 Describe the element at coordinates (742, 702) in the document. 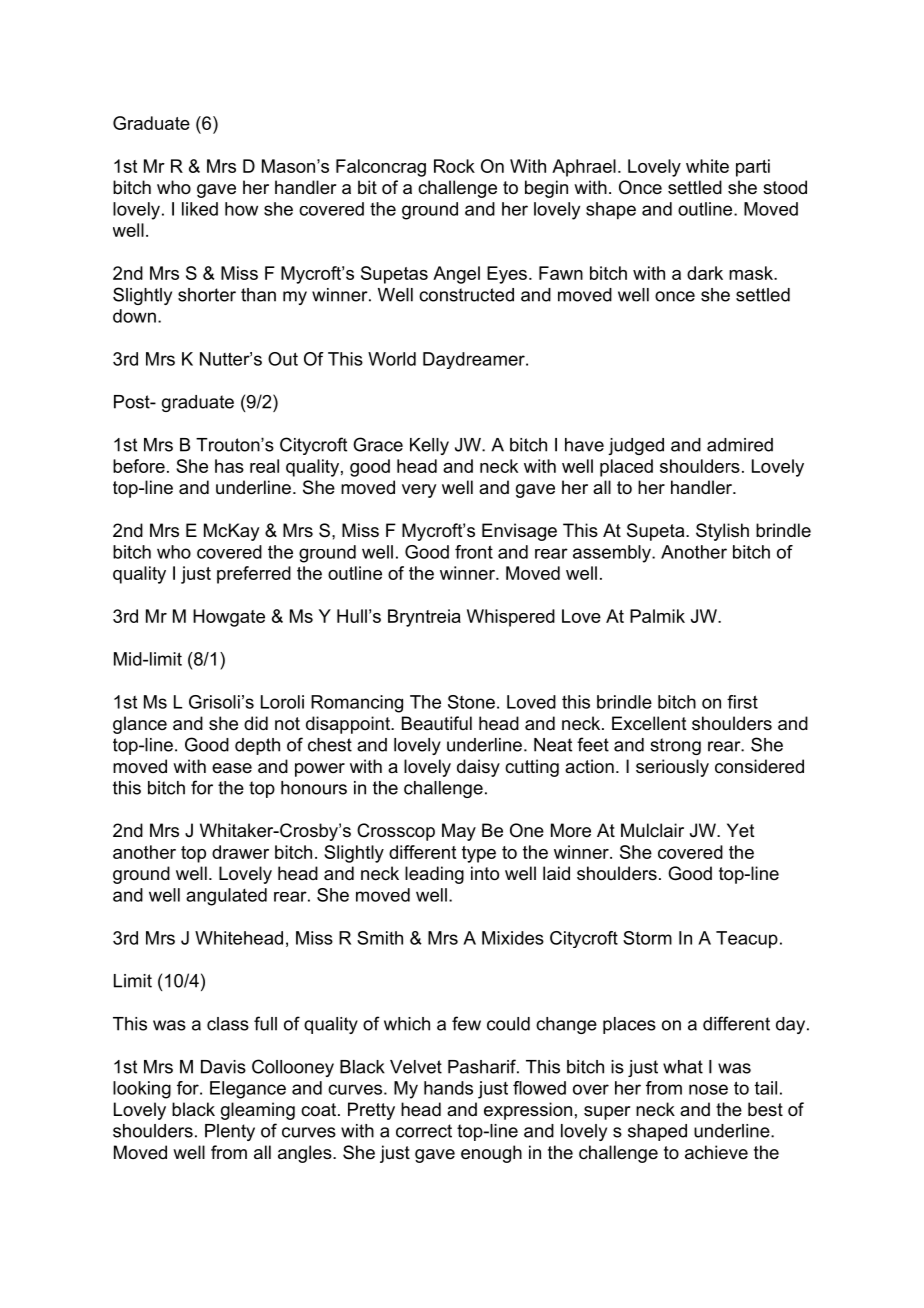

I see `first` at that location.
